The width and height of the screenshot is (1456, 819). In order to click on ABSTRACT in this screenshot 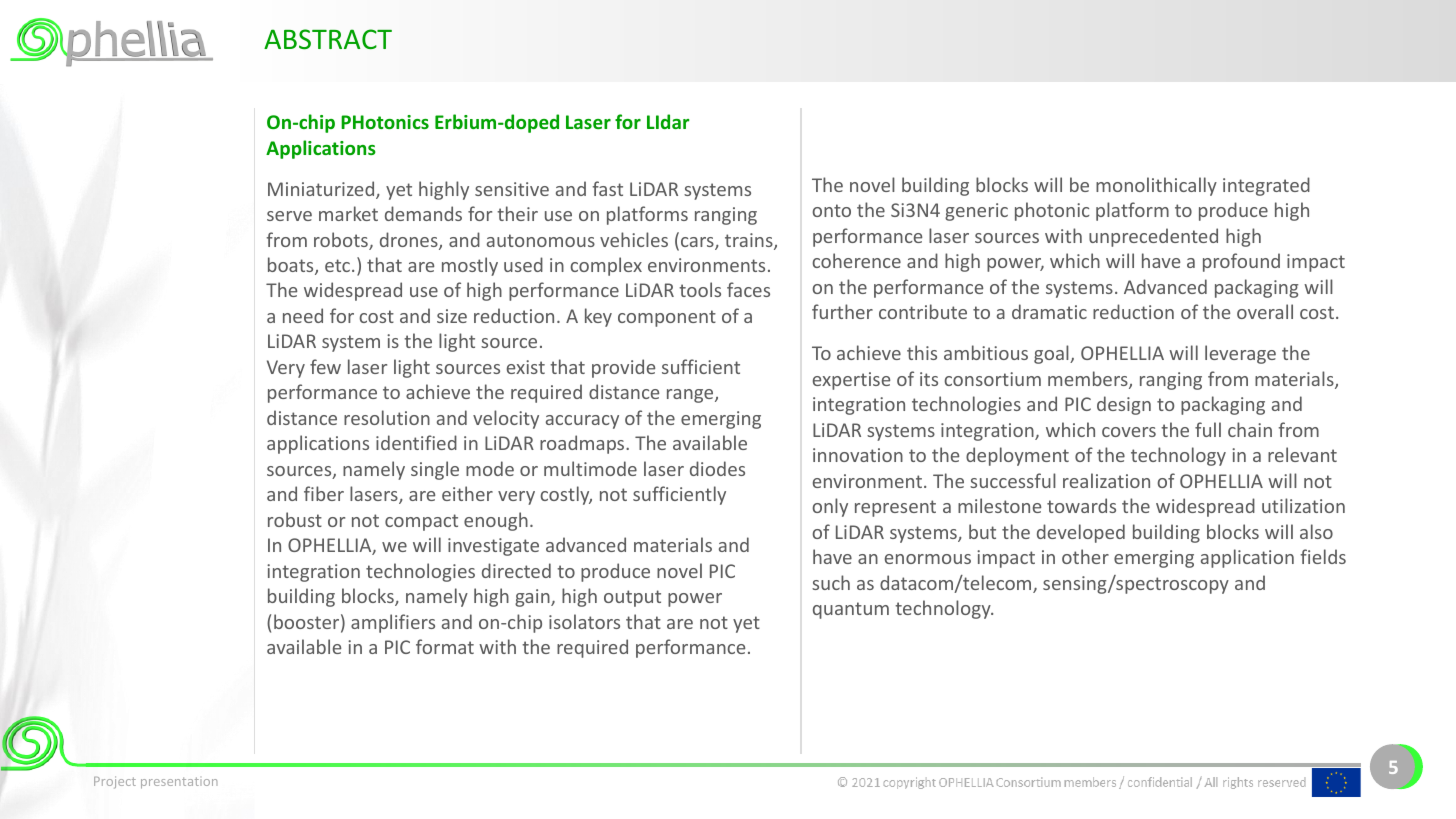, I will do `click(328, 39)`.
